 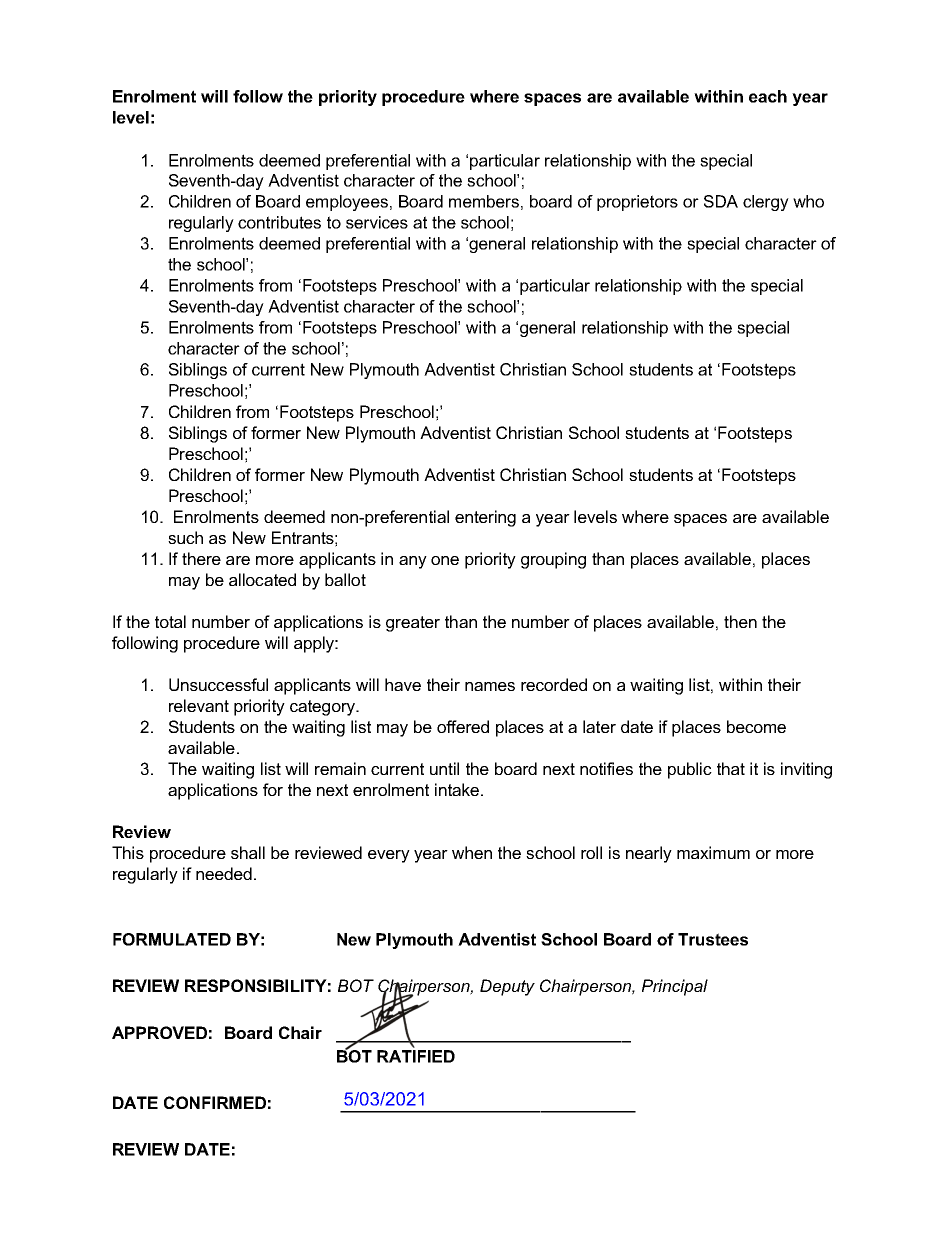 I want to click on Principal, so click(x=675, y=987).
